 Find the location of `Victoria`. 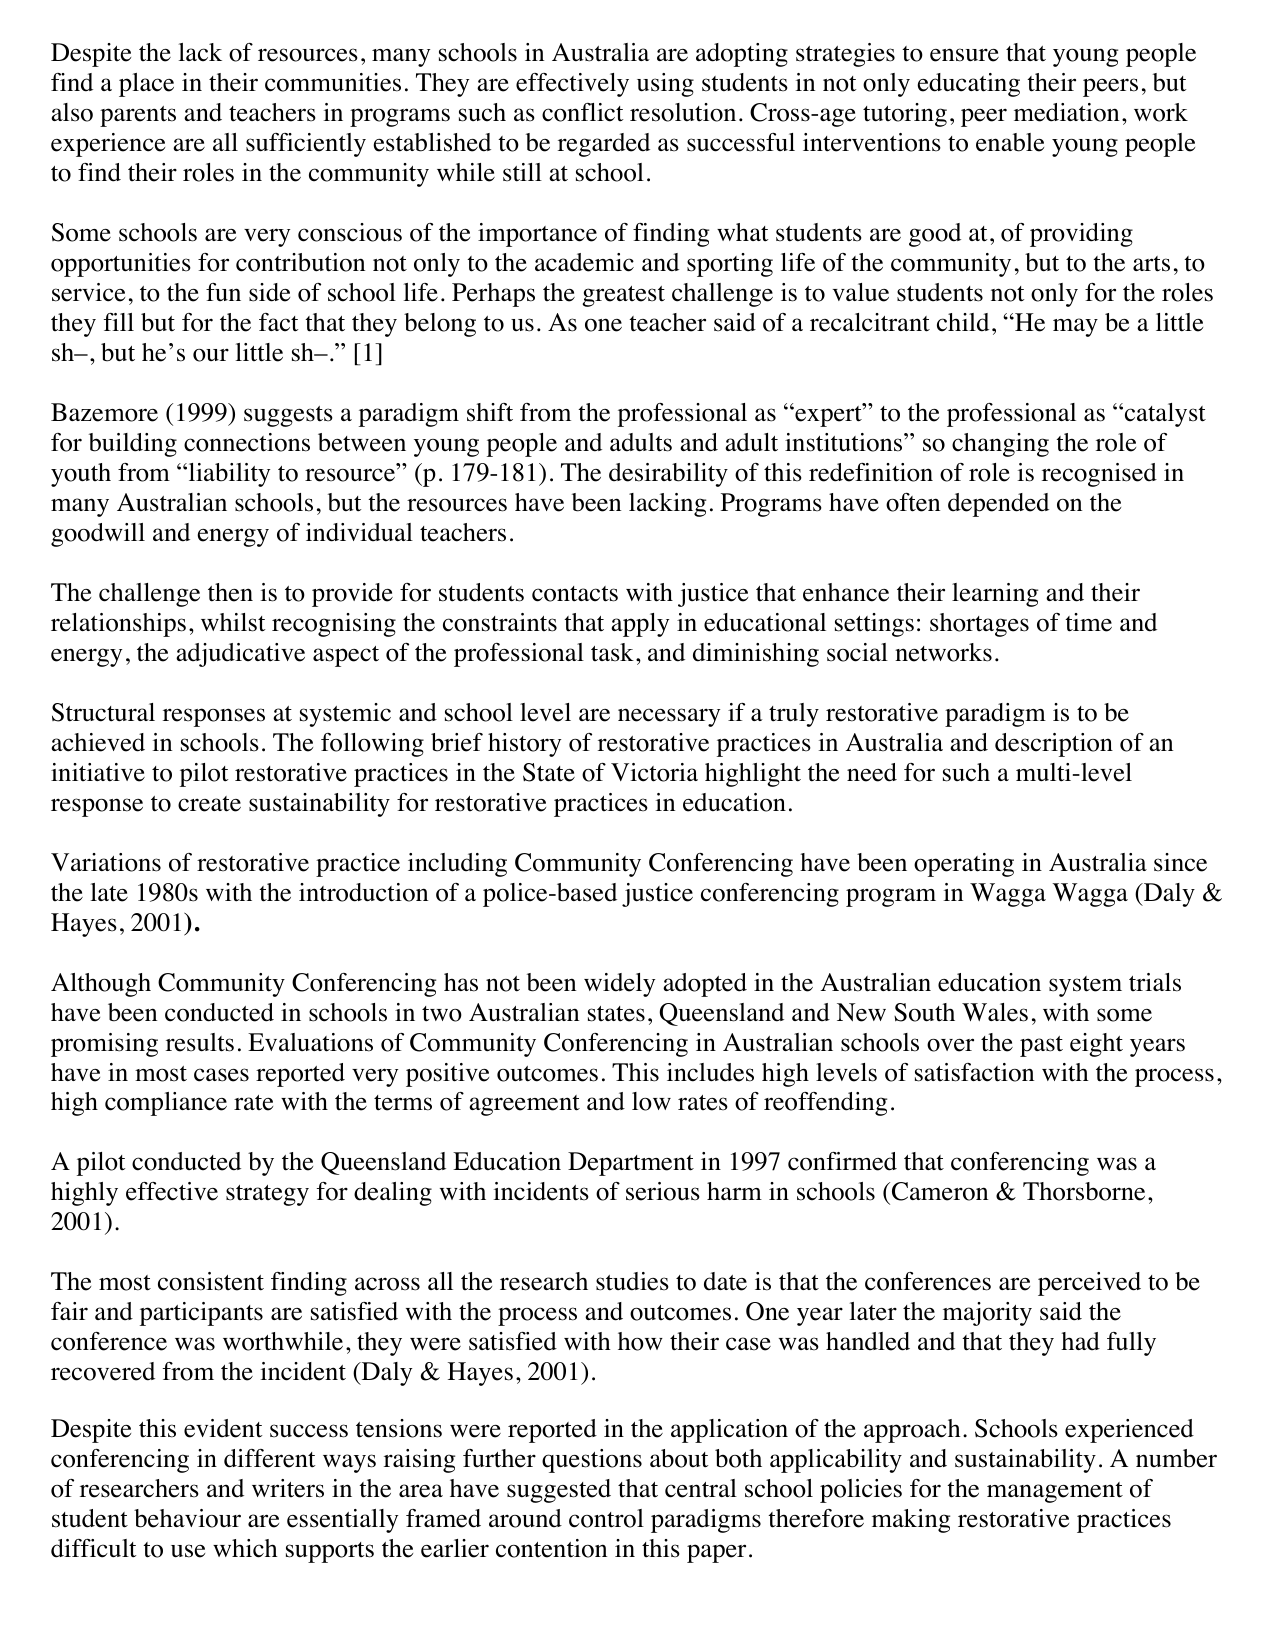

Victoria is located at coordinates (654, 772).
